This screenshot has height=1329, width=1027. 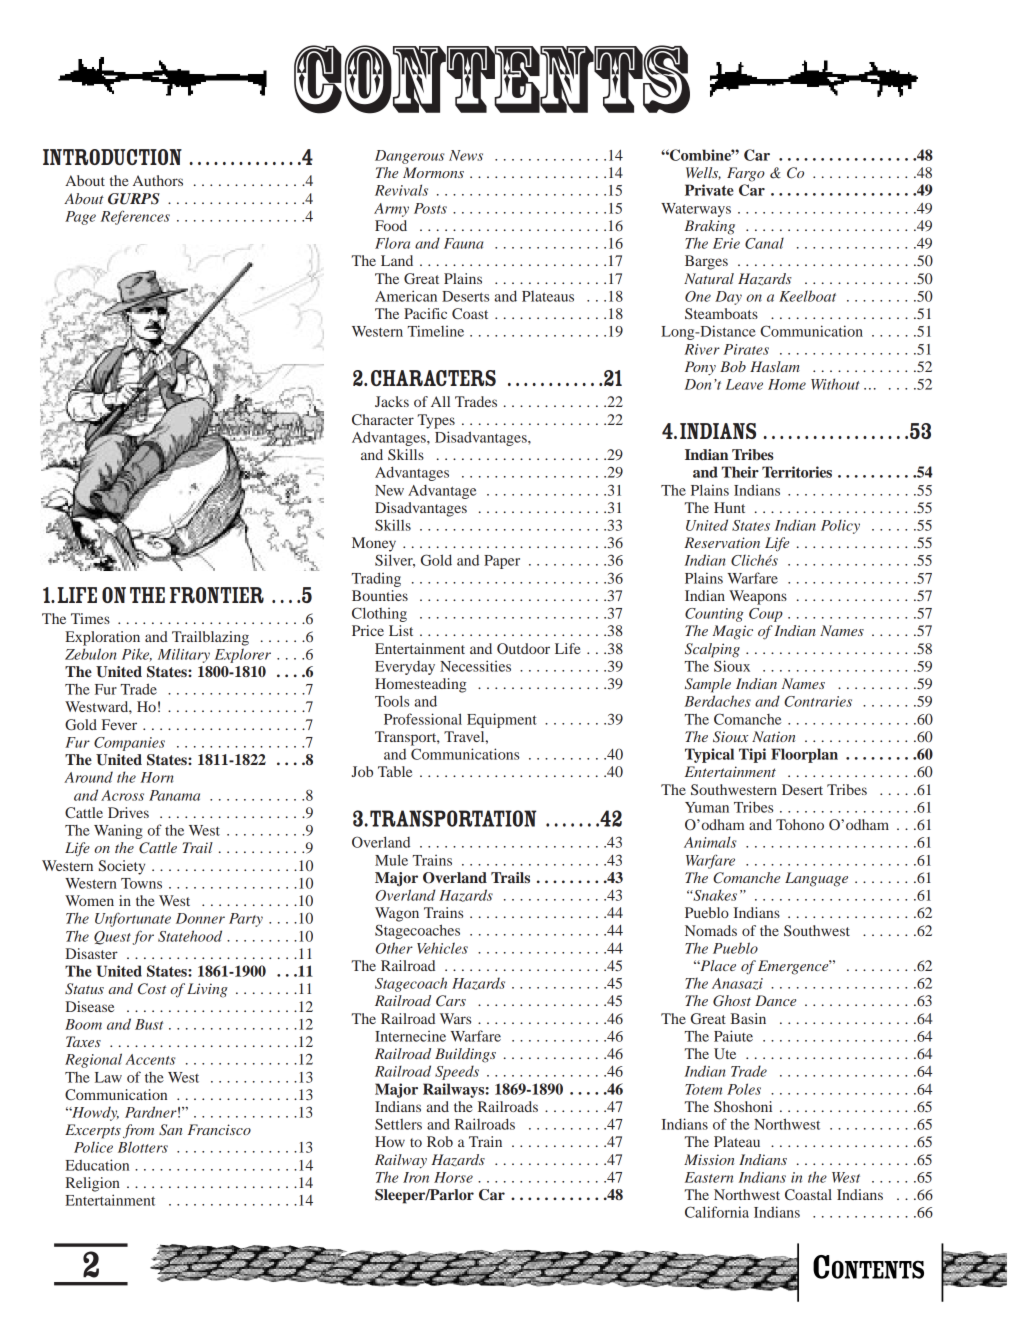 I want to click on Hunt, so click(x=729, y=507).
